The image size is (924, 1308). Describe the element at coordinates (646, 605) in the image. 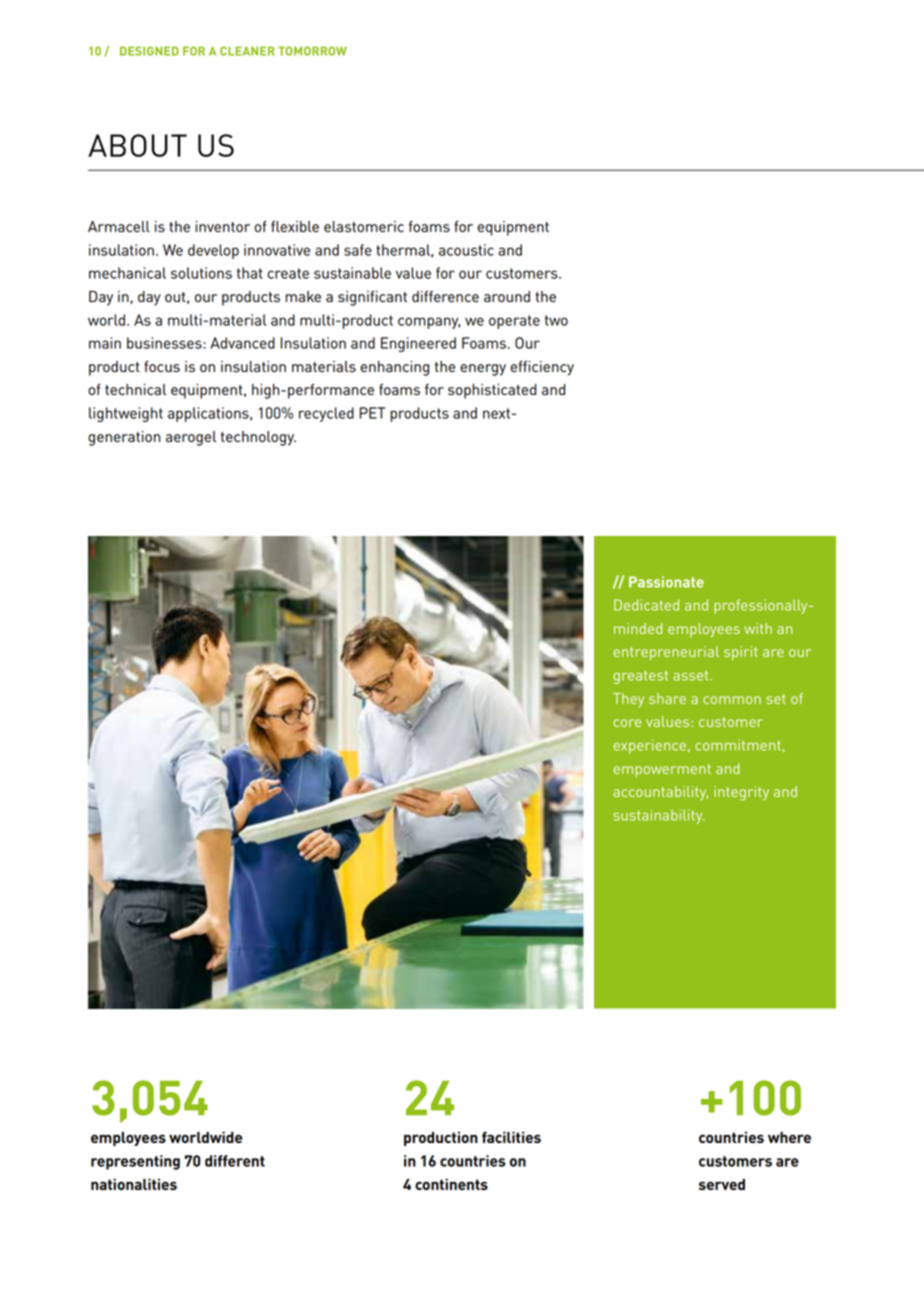

I see `Dedicated` at that location.
